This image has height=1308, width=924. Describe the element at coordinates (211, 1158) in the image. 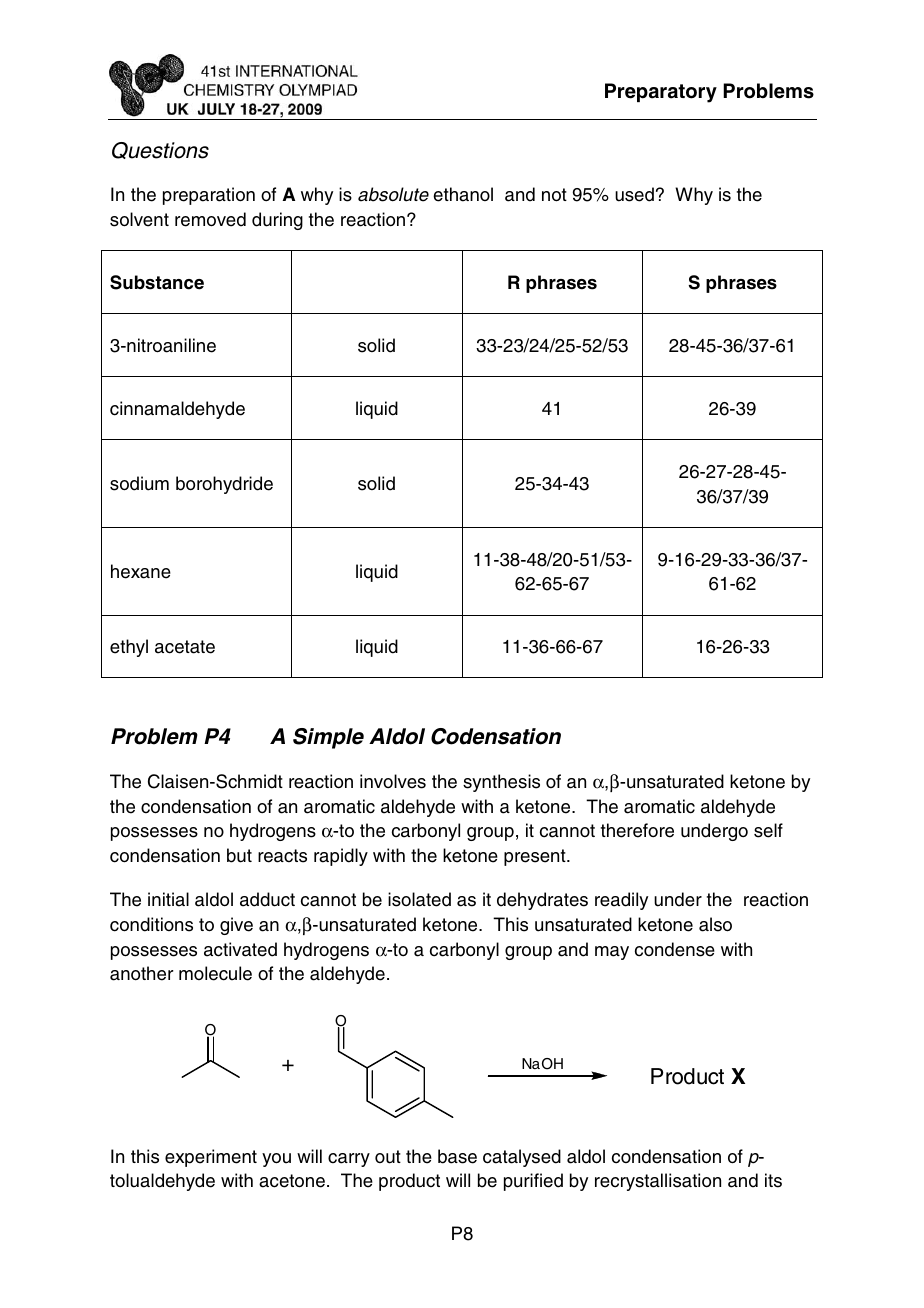

I see `experiment` at that location.
